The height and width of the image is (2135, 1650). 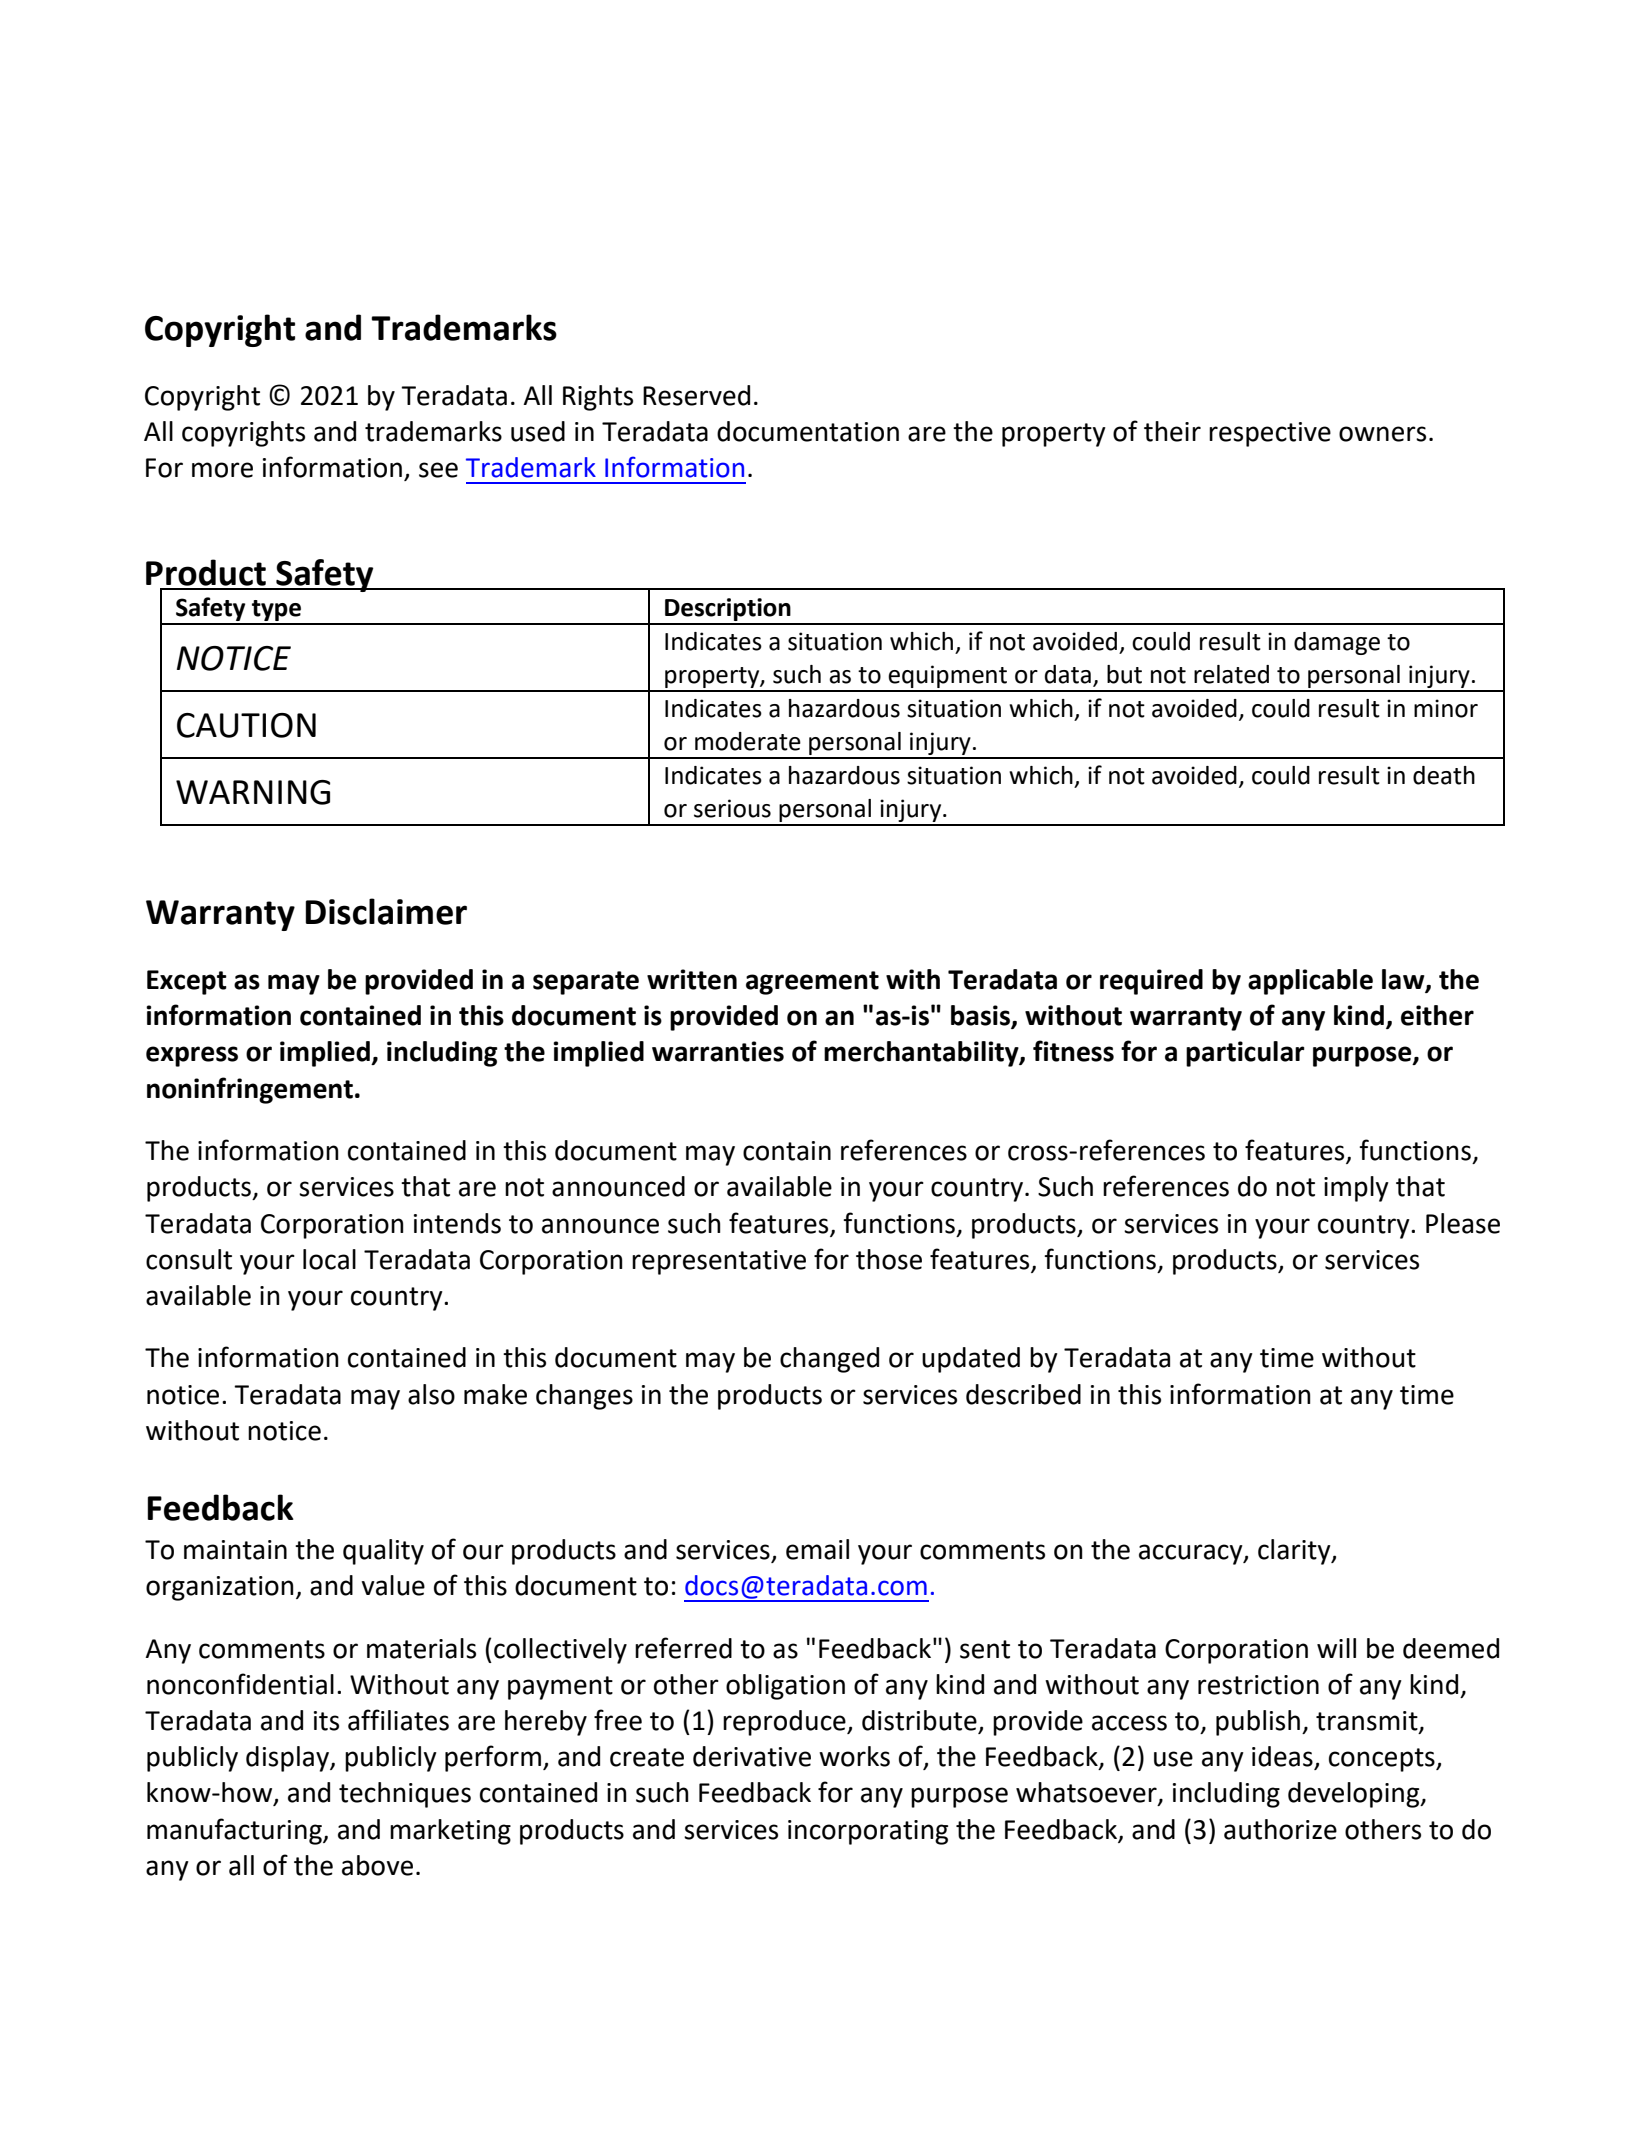 I want to click on respective, so click(x=1270, y=434).
